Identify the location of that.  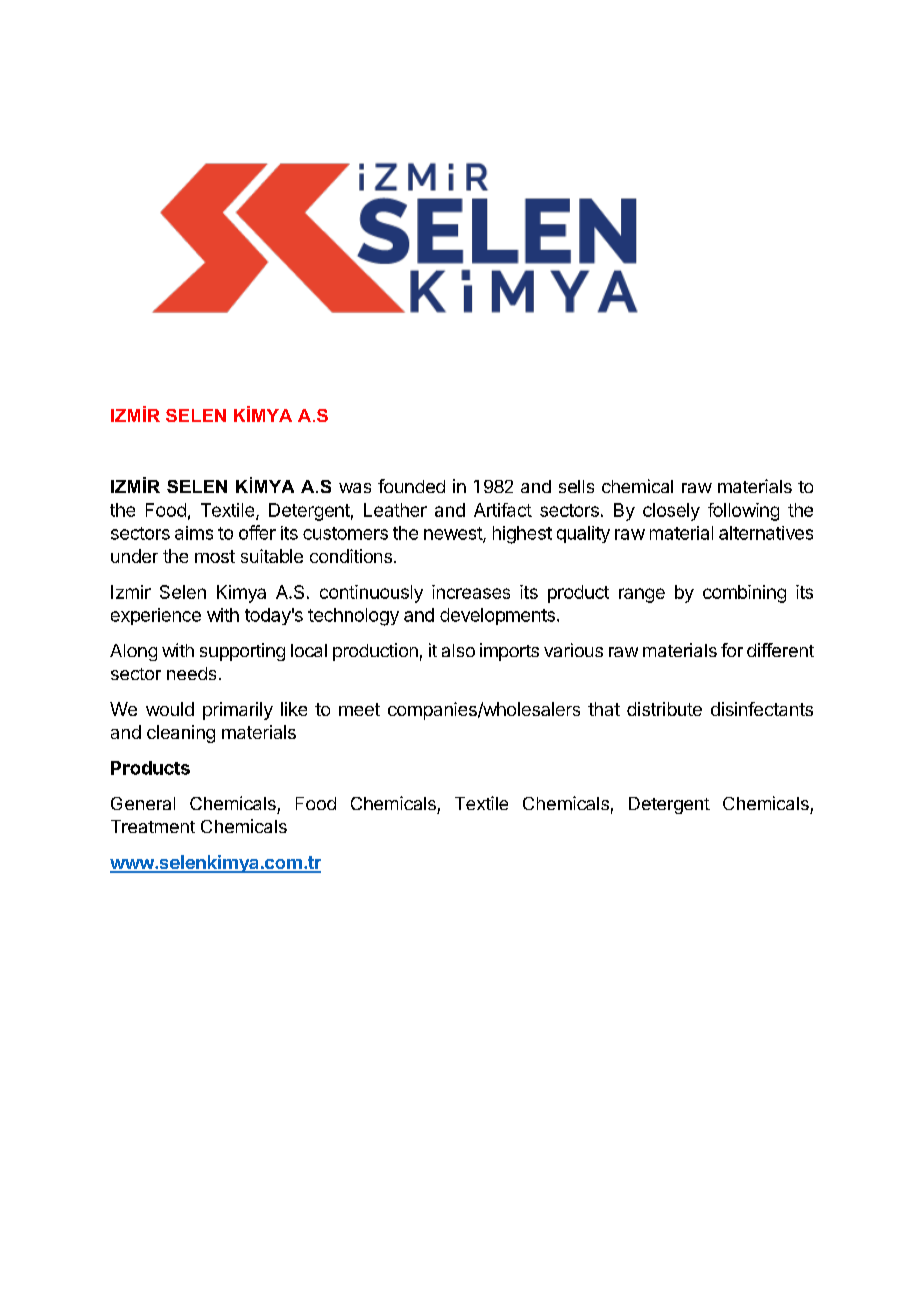
(604, 709).
